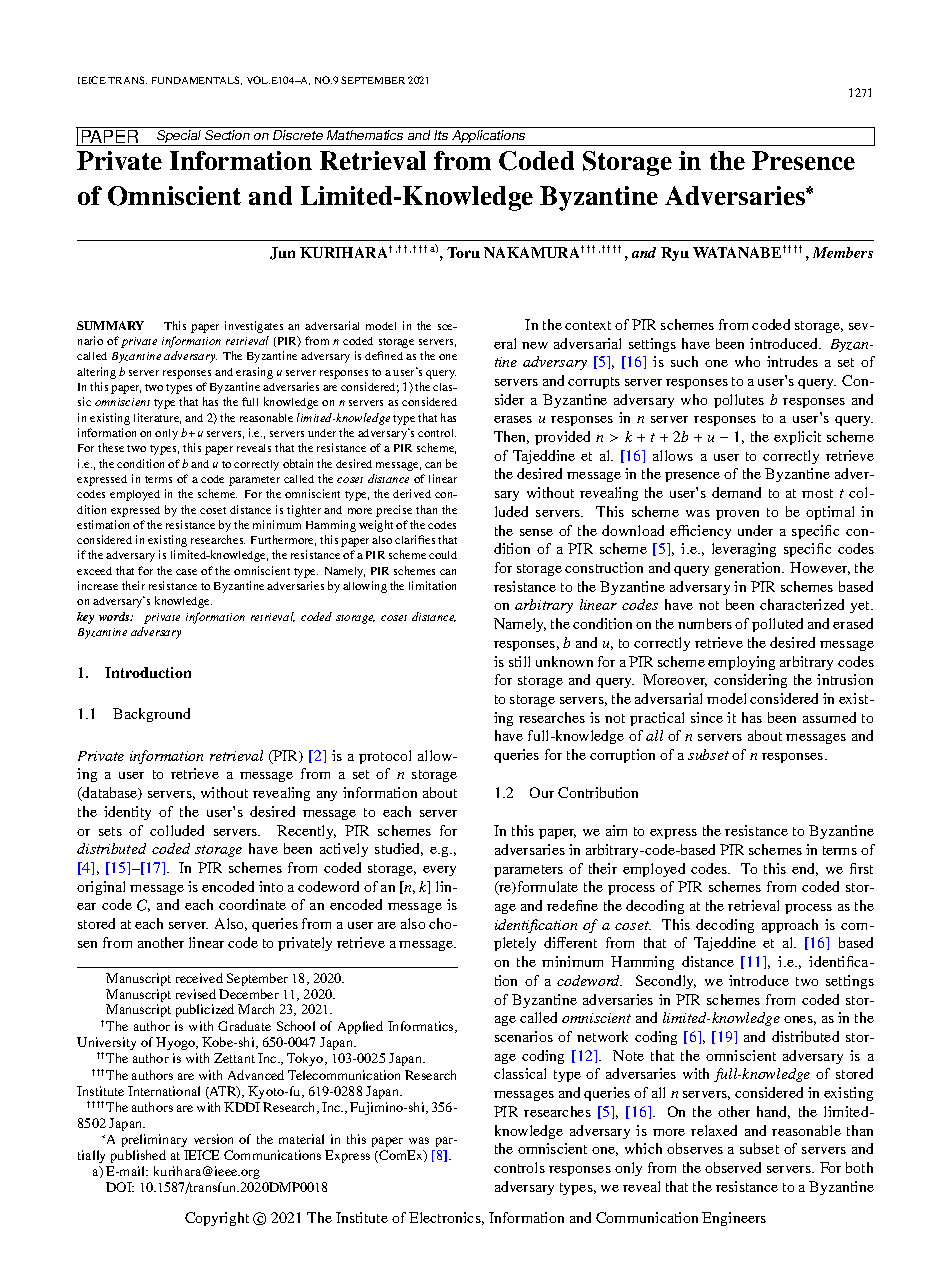 This screenshot has height=1270, width=952. Describe the element at coordinates (199, 978) in the screenshot. I see `received` at that location.
